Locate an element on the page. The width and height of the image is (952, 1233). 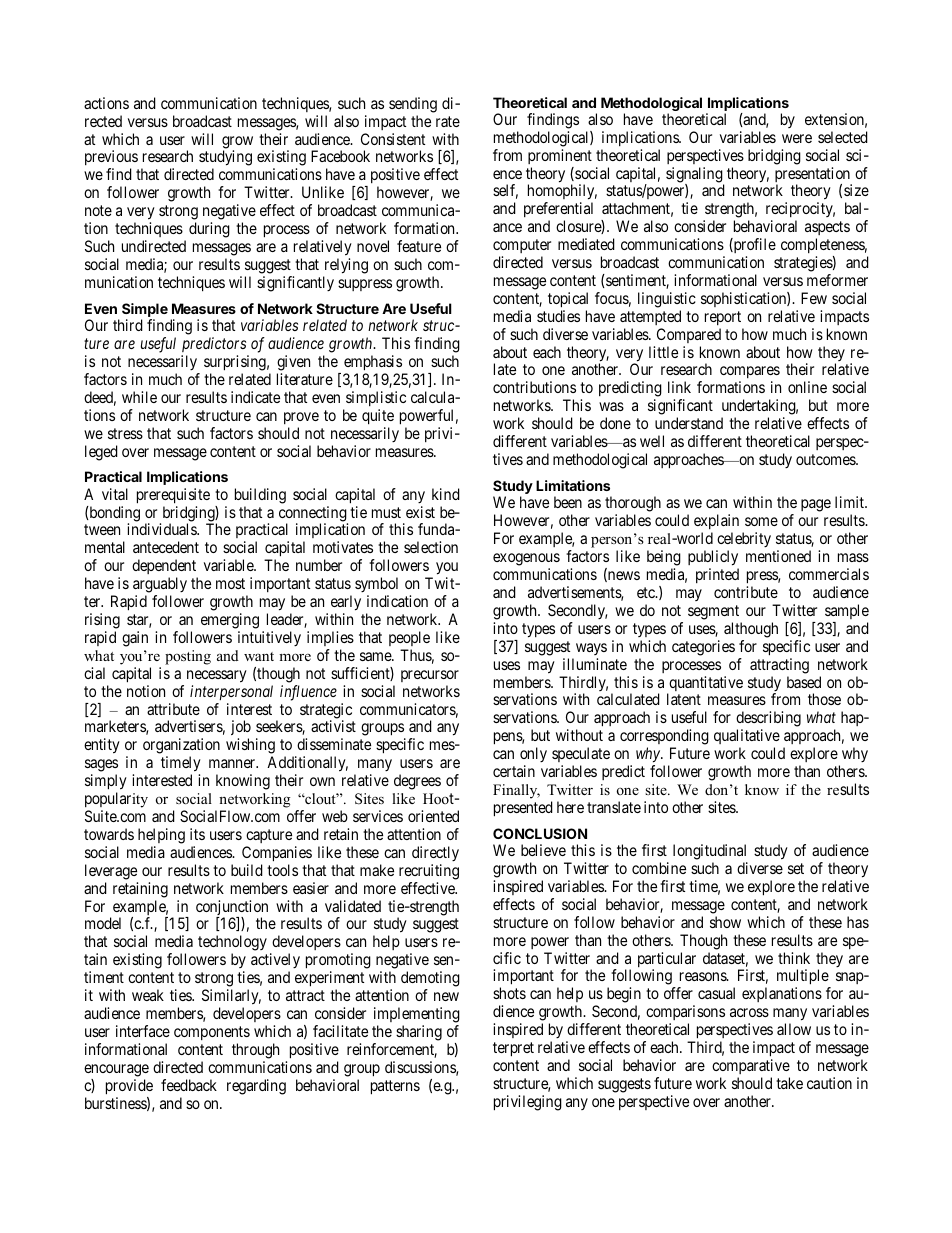
some is located at coordinates (761, 521).
